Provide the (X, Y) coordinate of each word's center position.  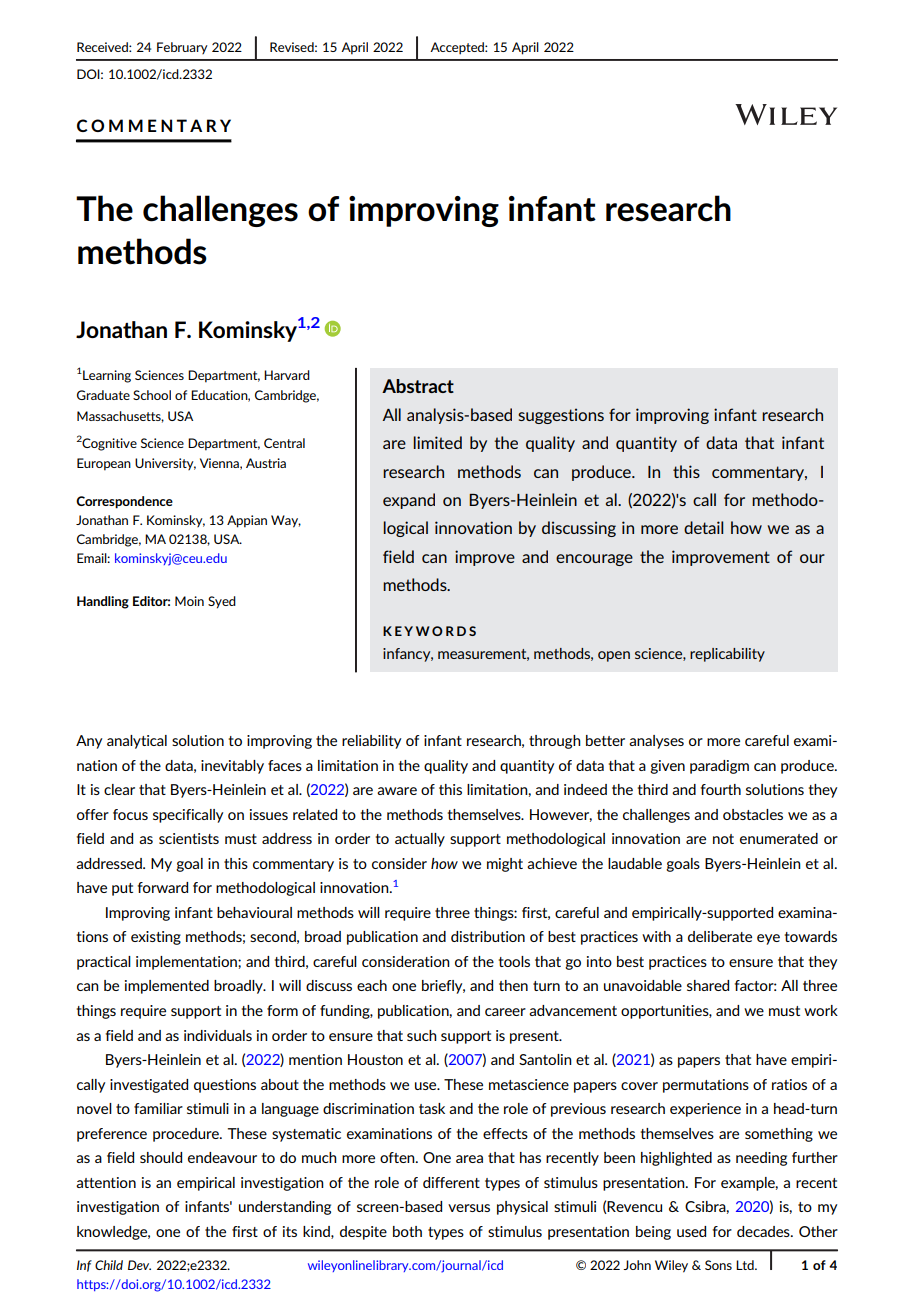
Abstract (418, 386)
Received (103, 47)
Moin (189, 601)
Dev (139, 1265)
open (614, 656)
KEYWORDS (429, 631)
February (182, 48)
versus (469, 1208)
